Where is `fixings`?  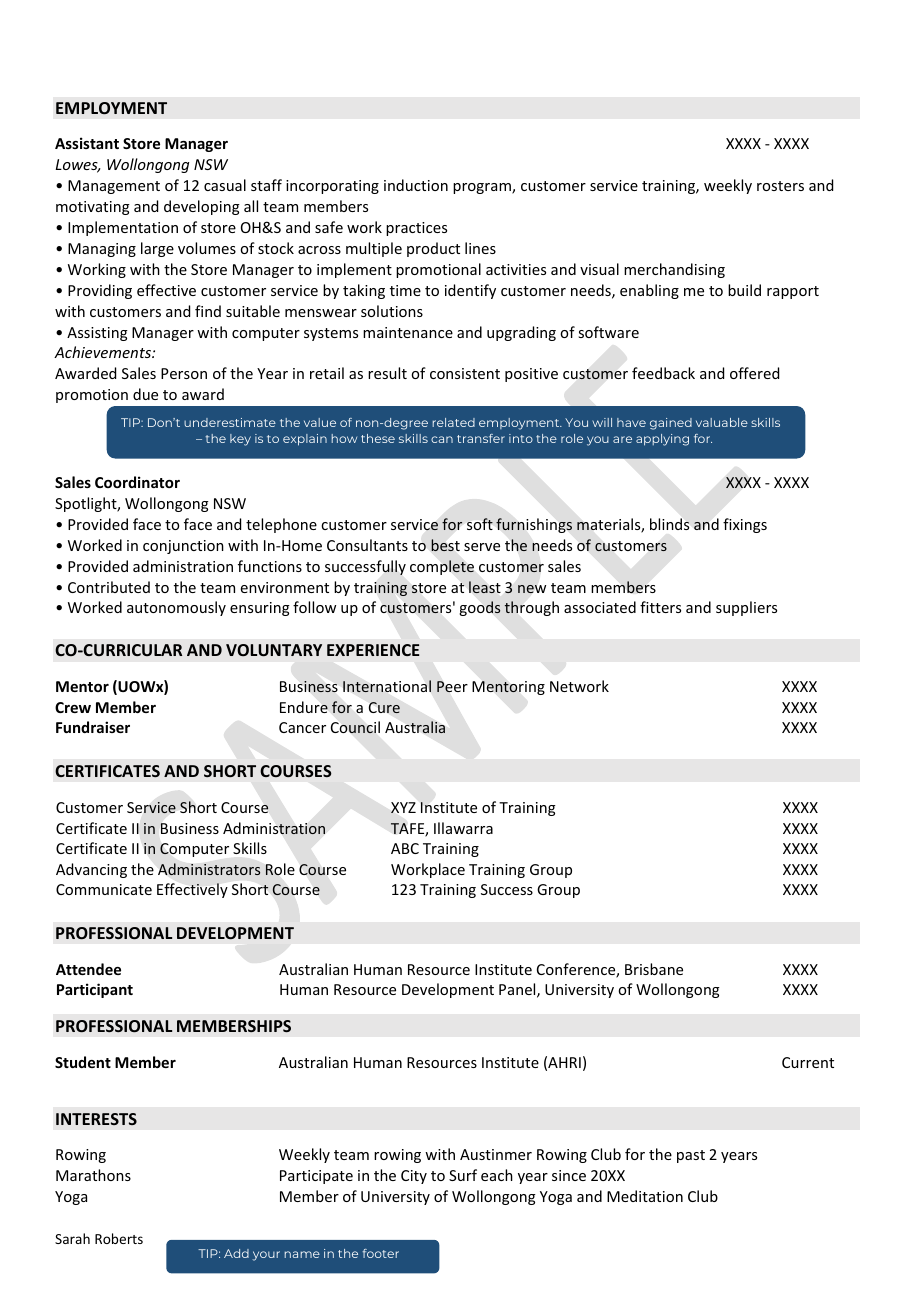
fixings is located at coordinates (745, 525).
